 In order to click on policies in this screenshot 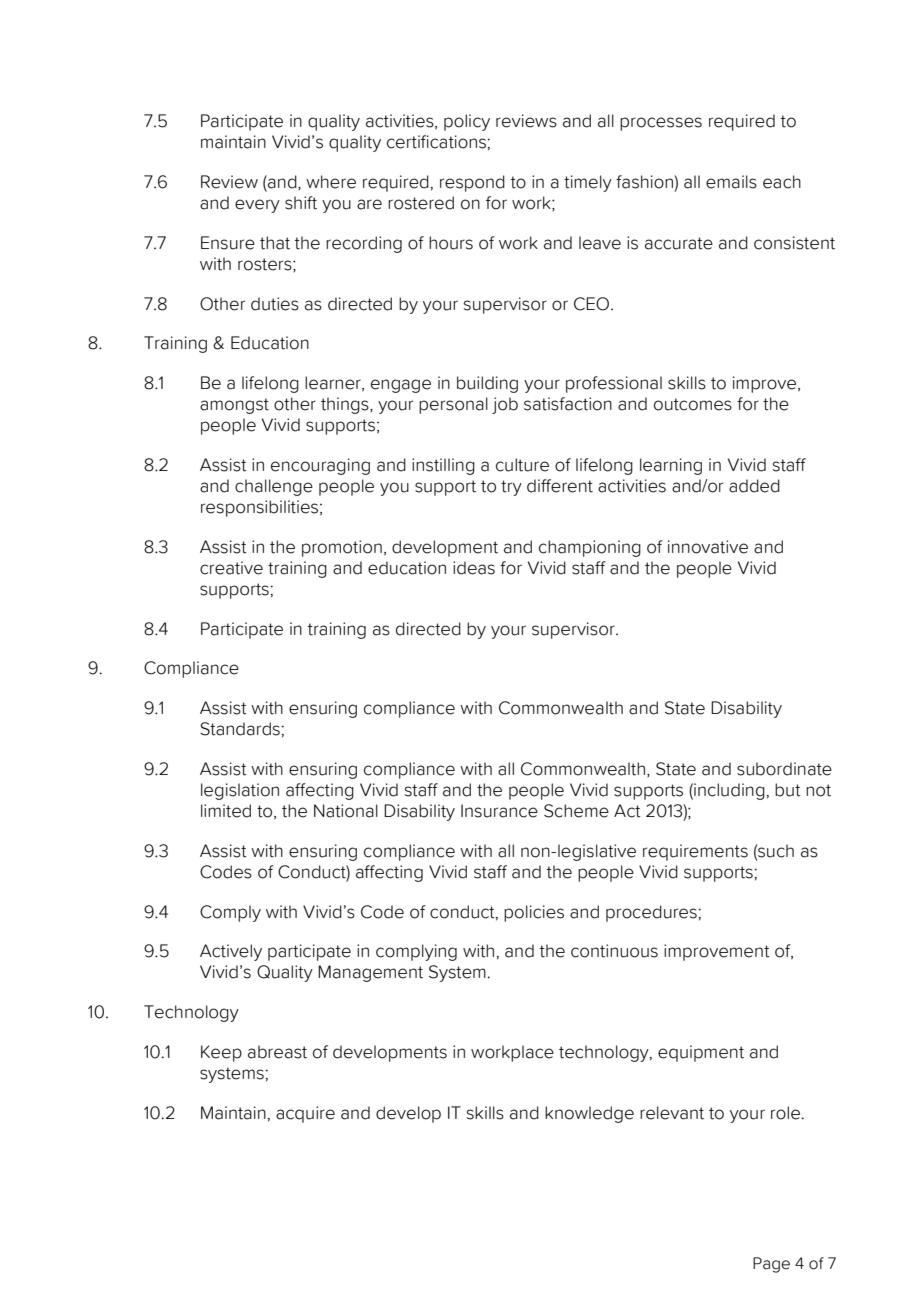, I will do `click(534, 913)`.
